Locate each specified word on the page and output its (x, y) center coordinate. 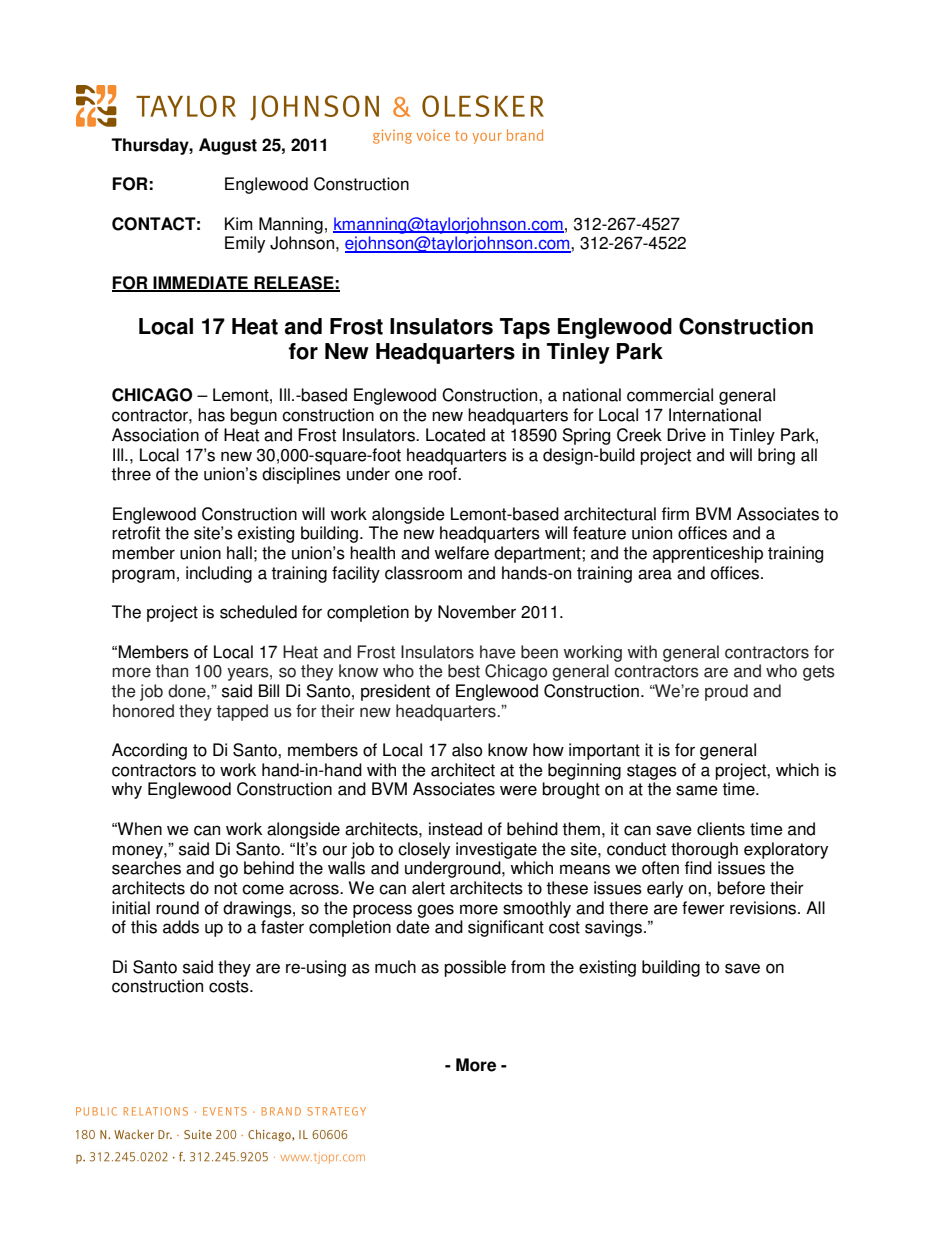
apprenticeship (708, 554)
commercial (670, 395)
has (211, 415)
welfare (461, 553)
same (697, 790)
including (219, 574)
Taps (525, 328)
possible (475, 968)
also (467, 750)
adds (181, 927)
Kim (238, 223)
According (149, 751)
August (228, 146)
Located (455, 435)
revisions (764, 908)
